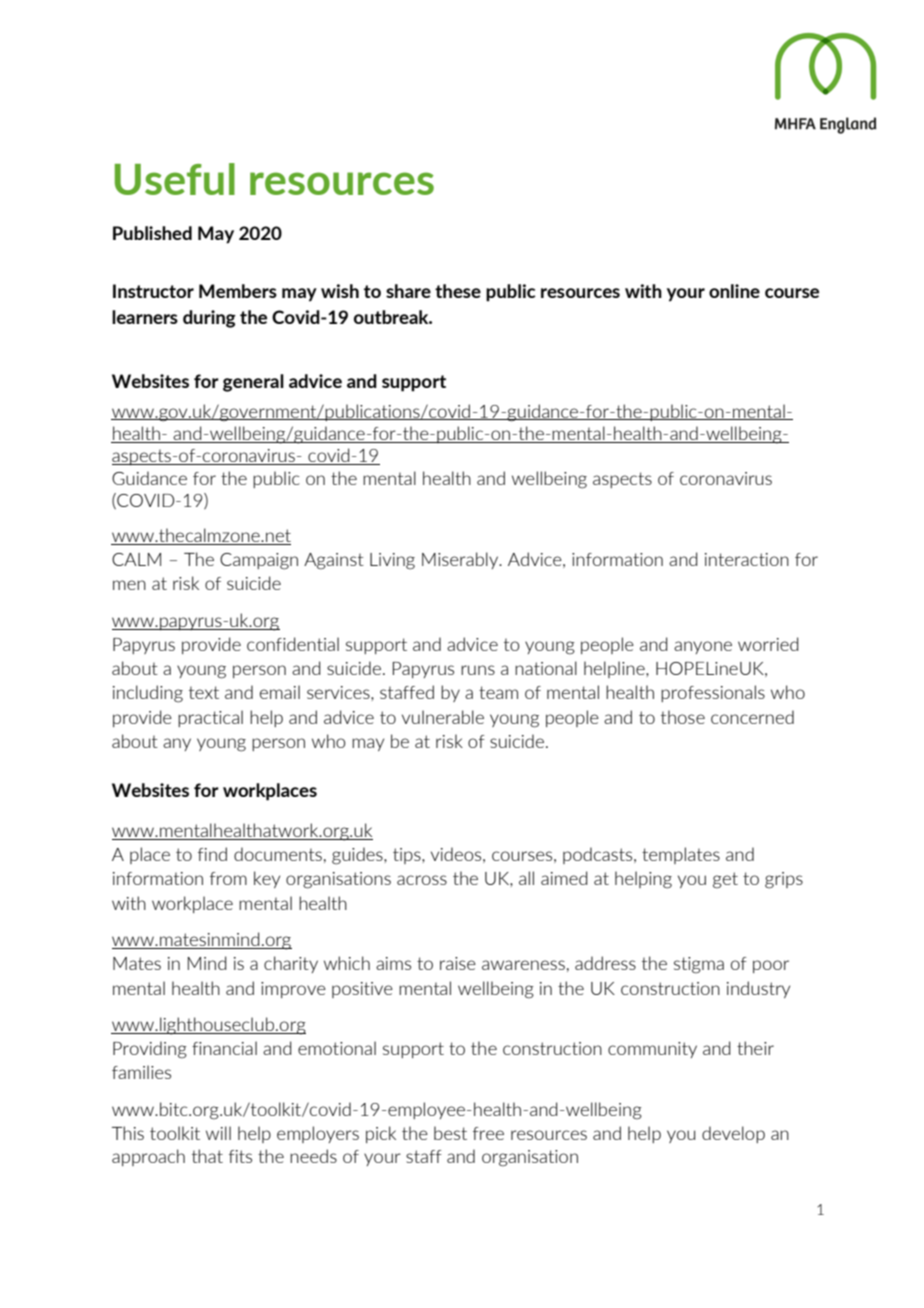 Image resolution: width=924 pixels, height=1308 pixels. What do you see at coordinates (175, 179) in the screenshot?
I see `Useful` at bounding box center [175, 179].
